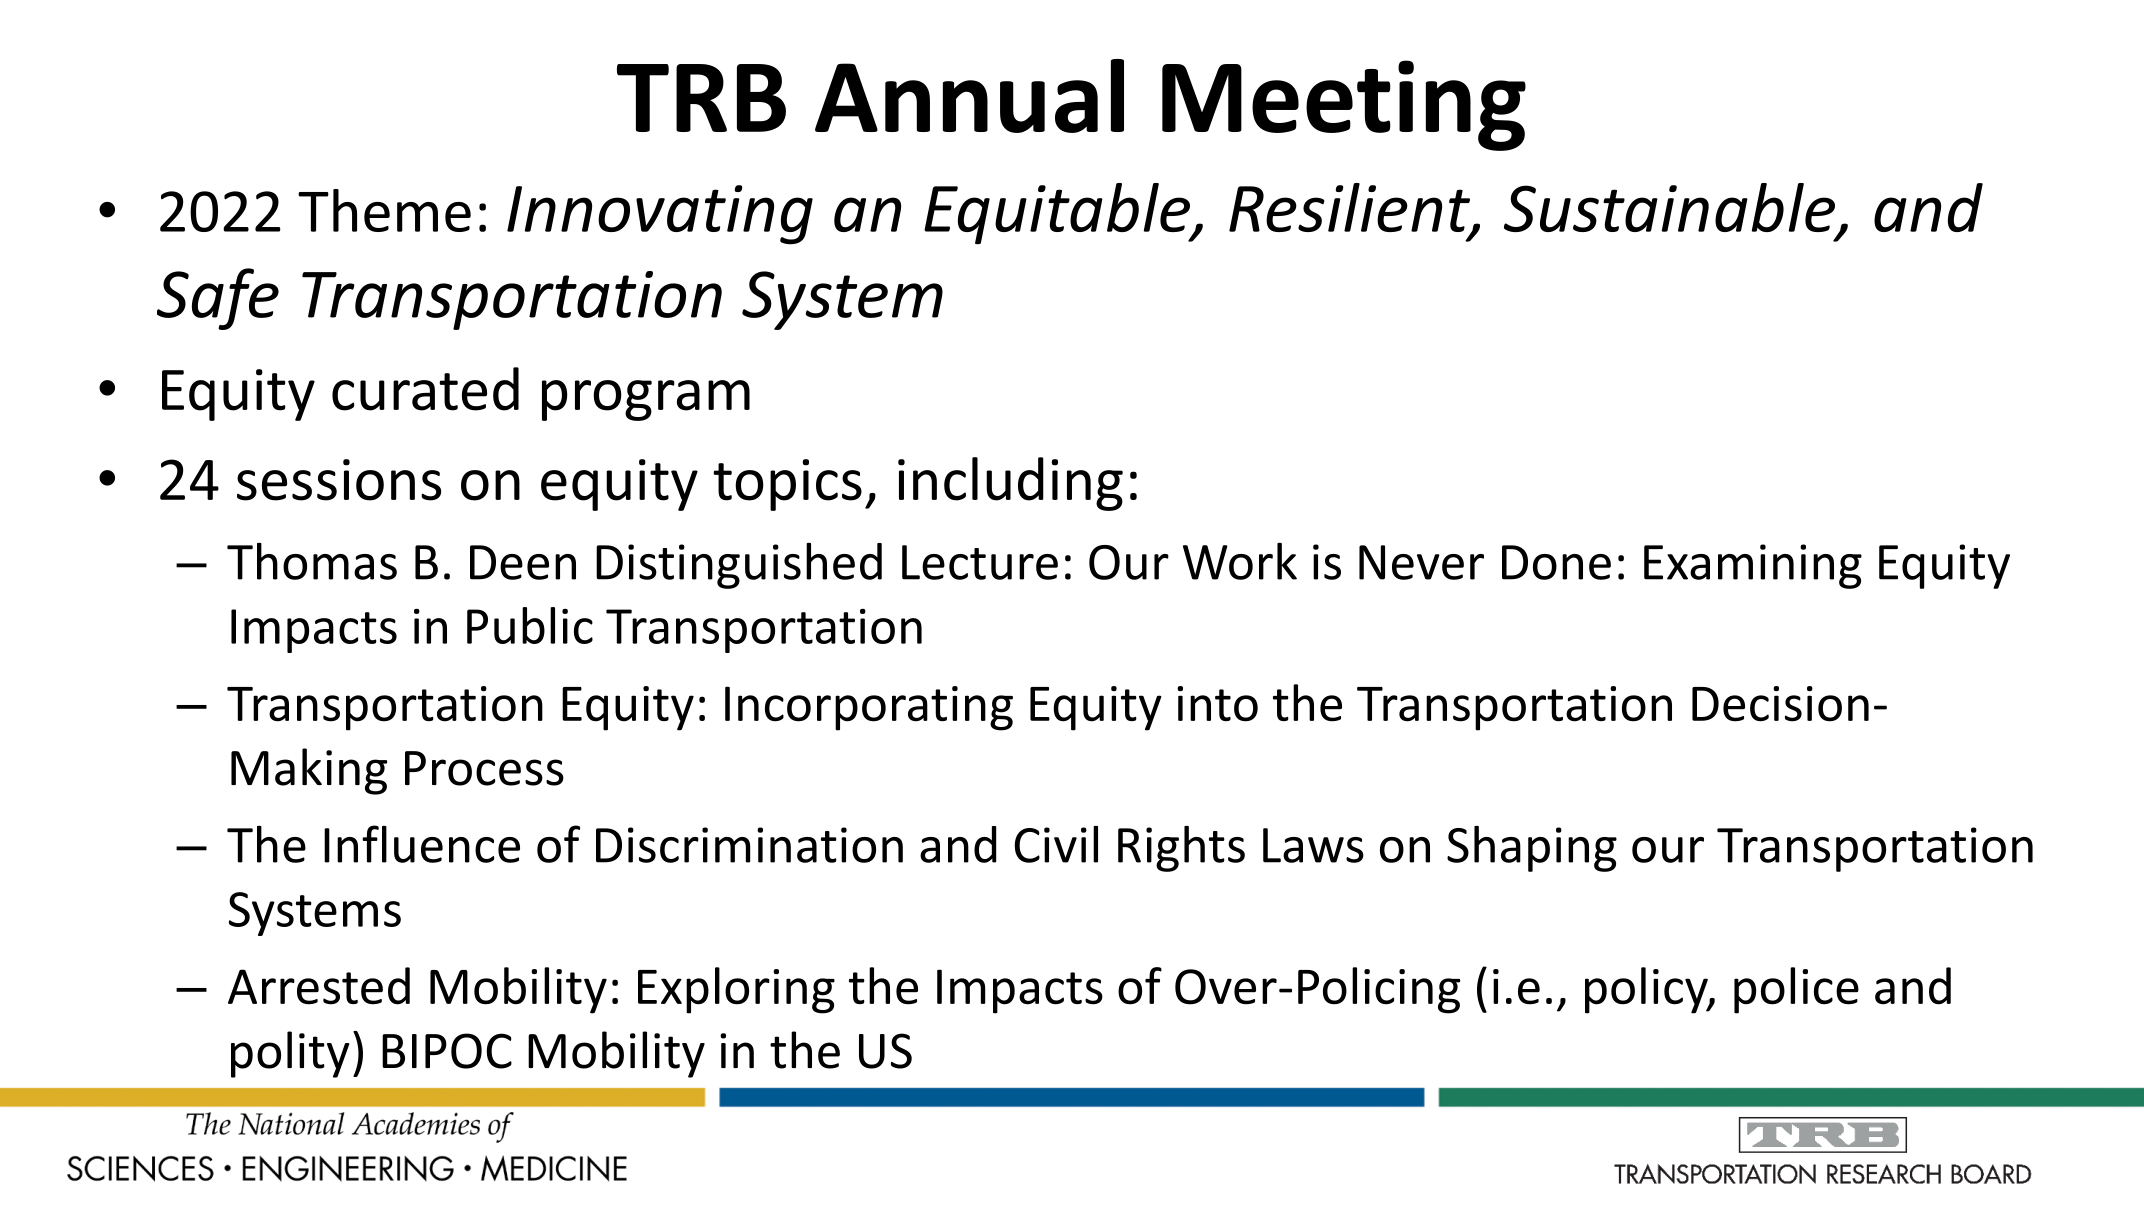 This page has width=2144, height=1206. I want to click on BIPOC, so click(447, 1051).
